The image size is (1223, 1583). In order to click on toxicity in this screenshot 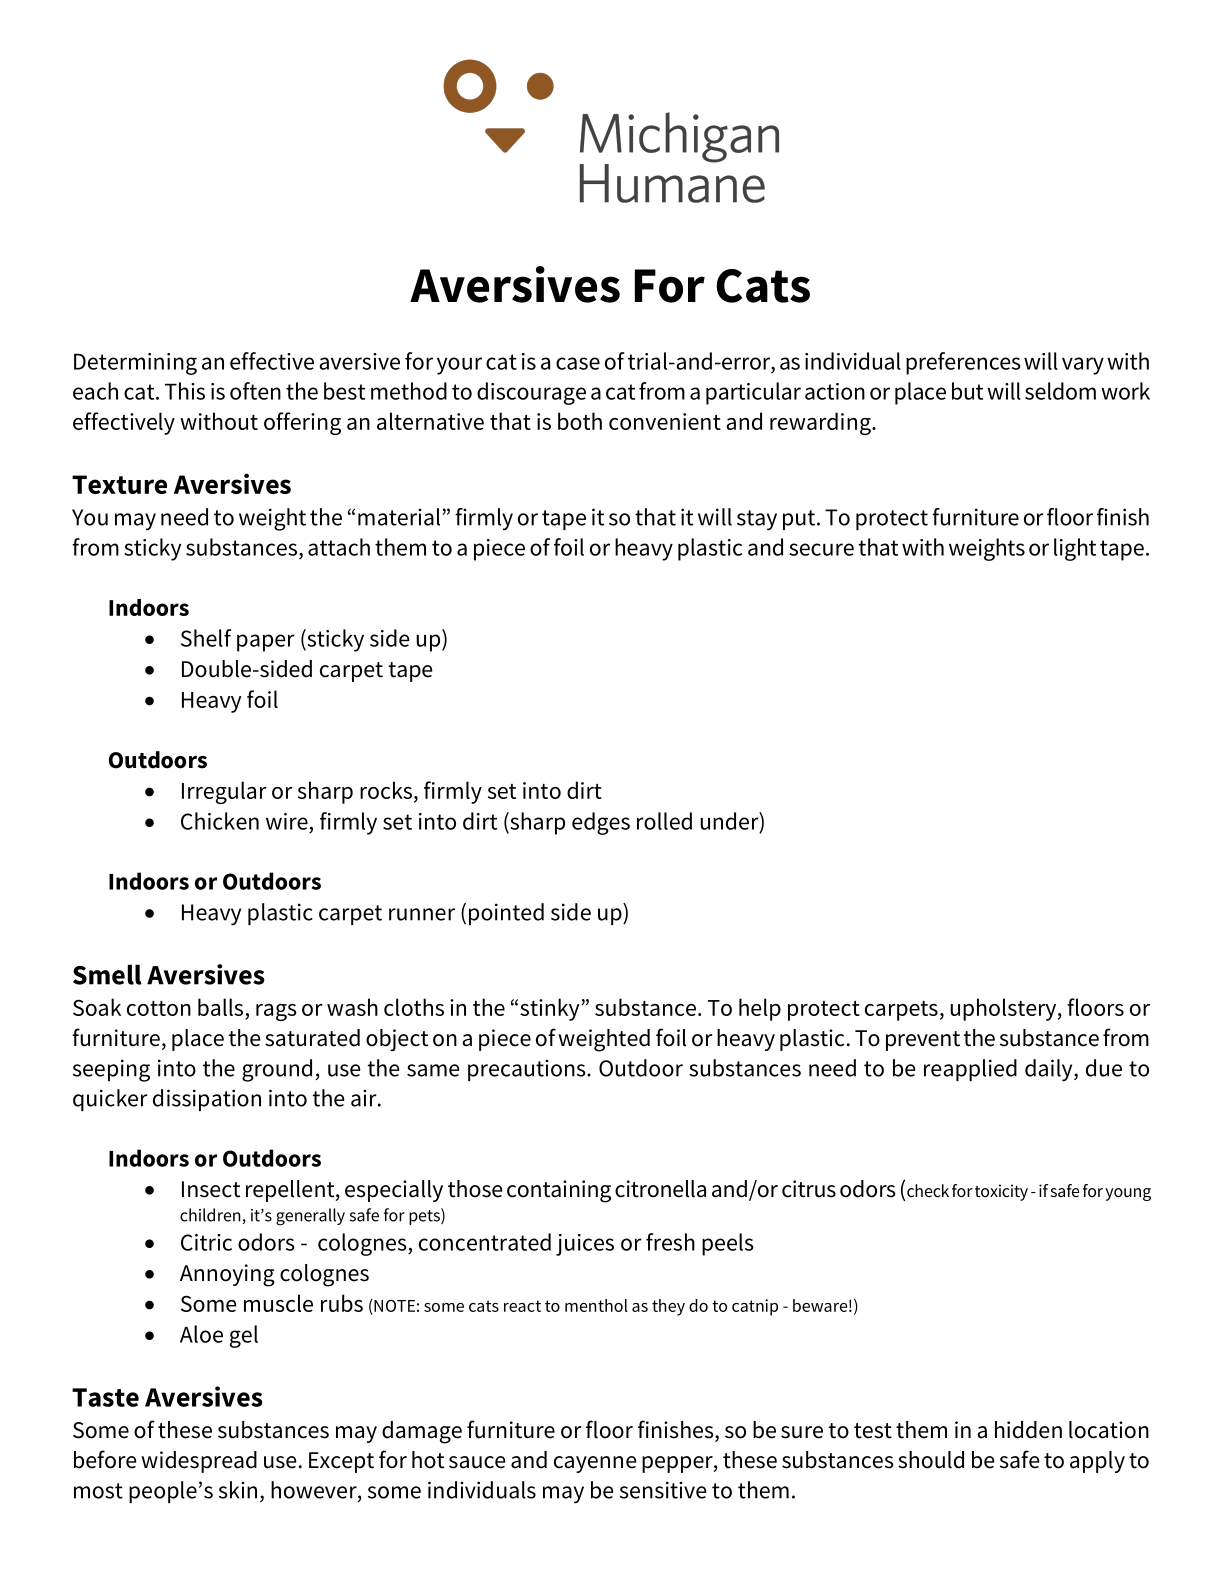, I will do `click(1001, 1192)`.
